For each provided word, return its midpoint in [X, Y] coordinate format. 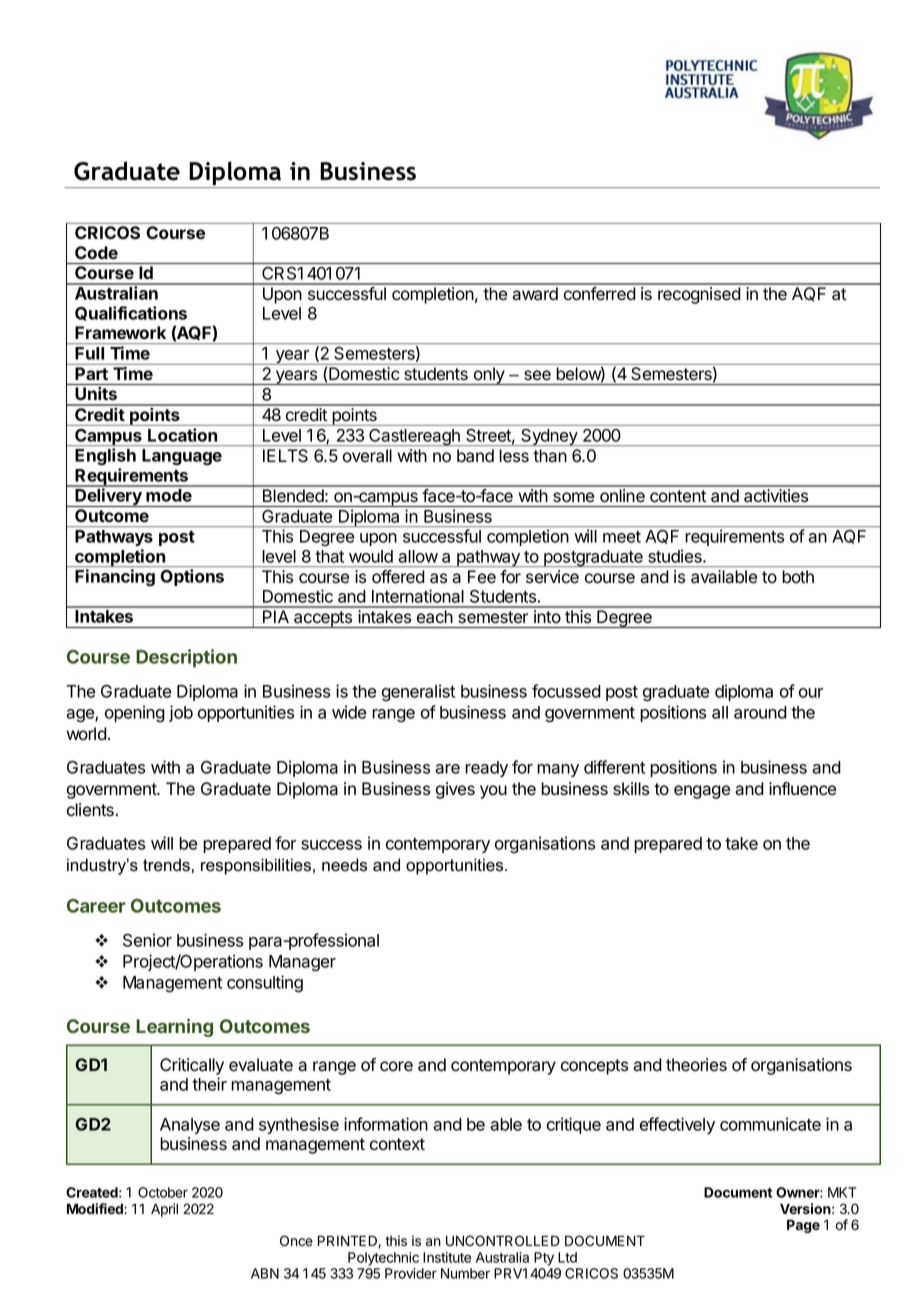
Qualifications [131, 313]
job [181, 713]
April [164, 1210]
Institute [447, 1257]
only [489, 376]
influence [802, 789]
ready [486, 769]
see [537, 375]
